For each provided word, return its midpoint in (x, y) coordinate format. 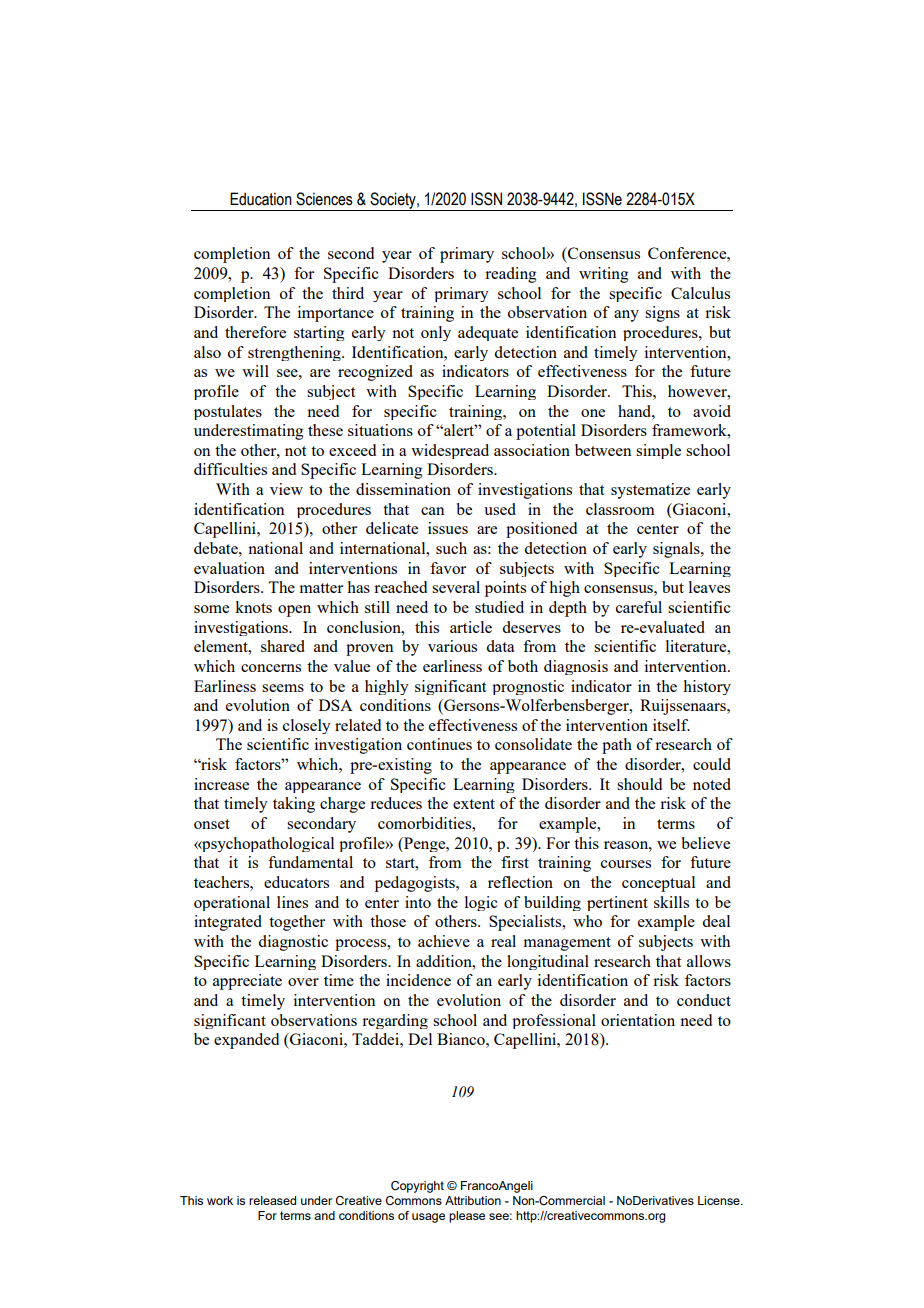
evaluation (229, 568)
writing (603, 275)
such (451, 548)
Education (261, 199)
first (515, 862)
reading (510, 275)
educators (296, 882)
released (272, 1200)
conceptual (658, 884)
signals (677, 550)
